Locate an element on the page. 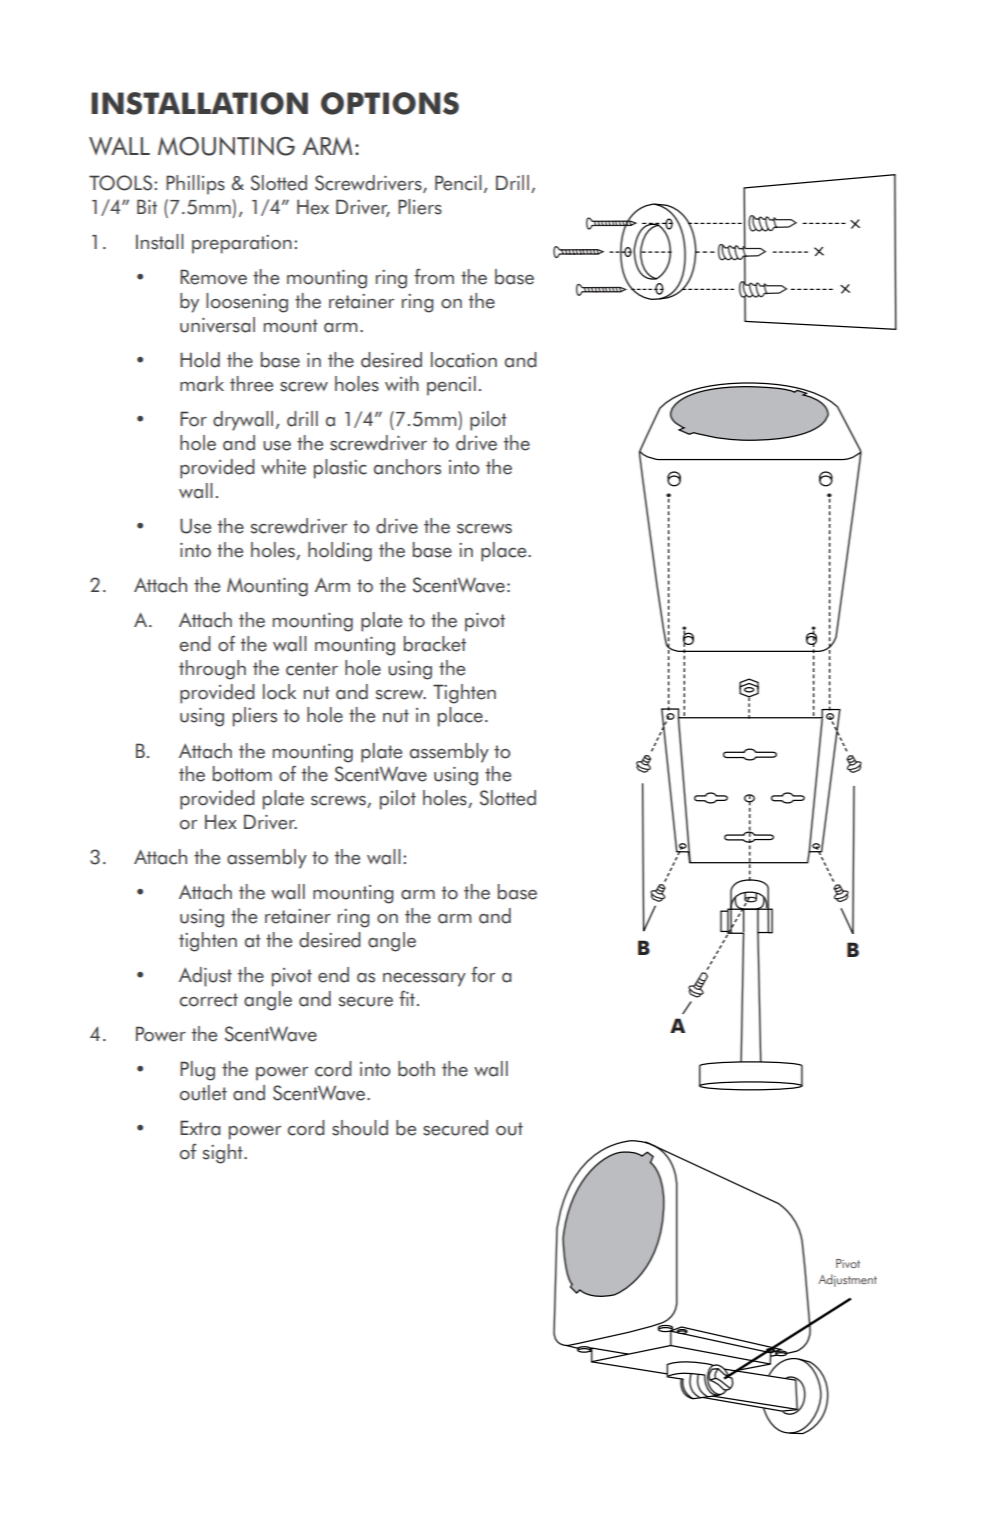 Image resolution: width=986 pixels, height=1524 pixels. both is located at coordinates (416, 1069).
